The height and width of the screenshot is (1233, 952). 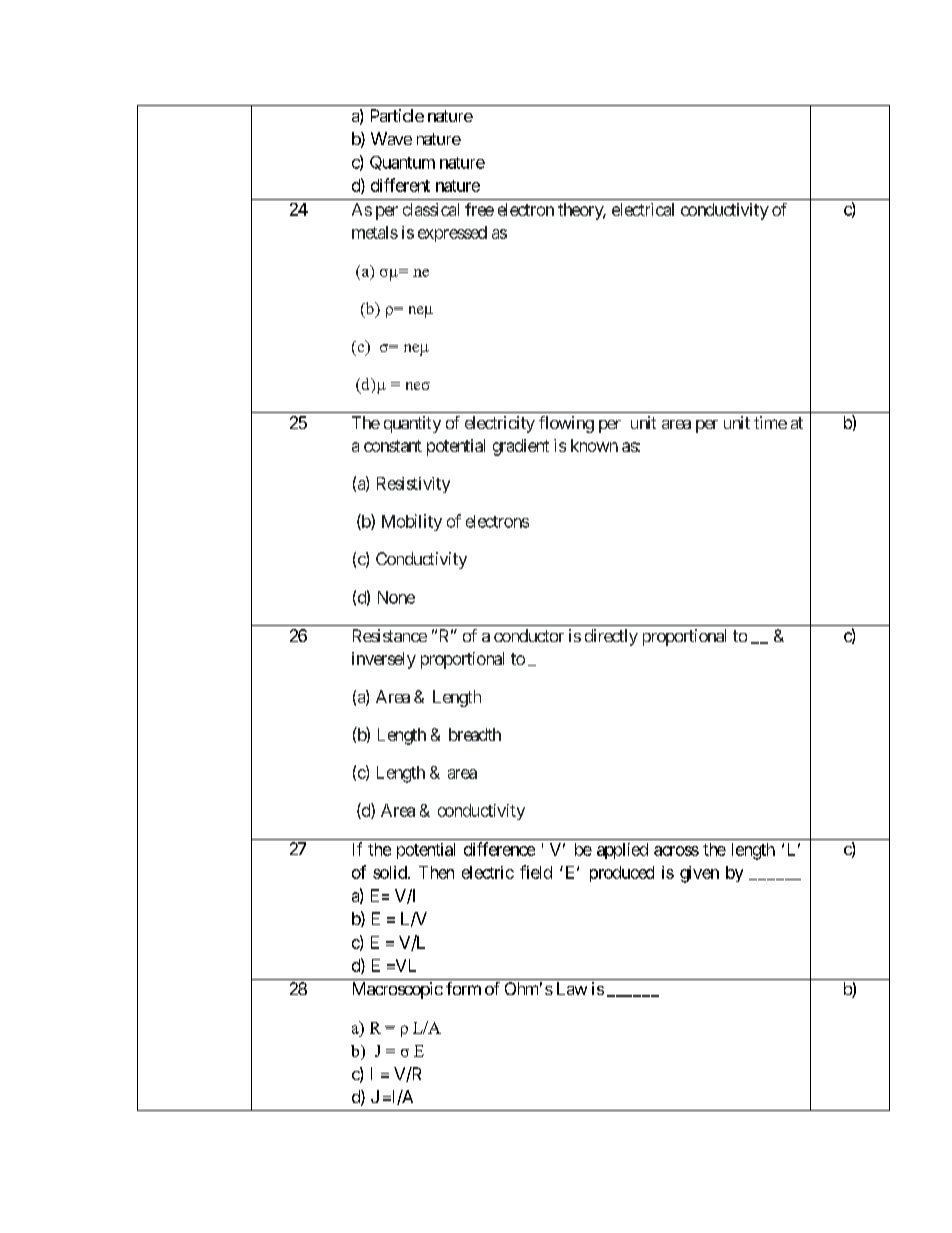 I want to click on gradient, so click(x=521, y=447).
